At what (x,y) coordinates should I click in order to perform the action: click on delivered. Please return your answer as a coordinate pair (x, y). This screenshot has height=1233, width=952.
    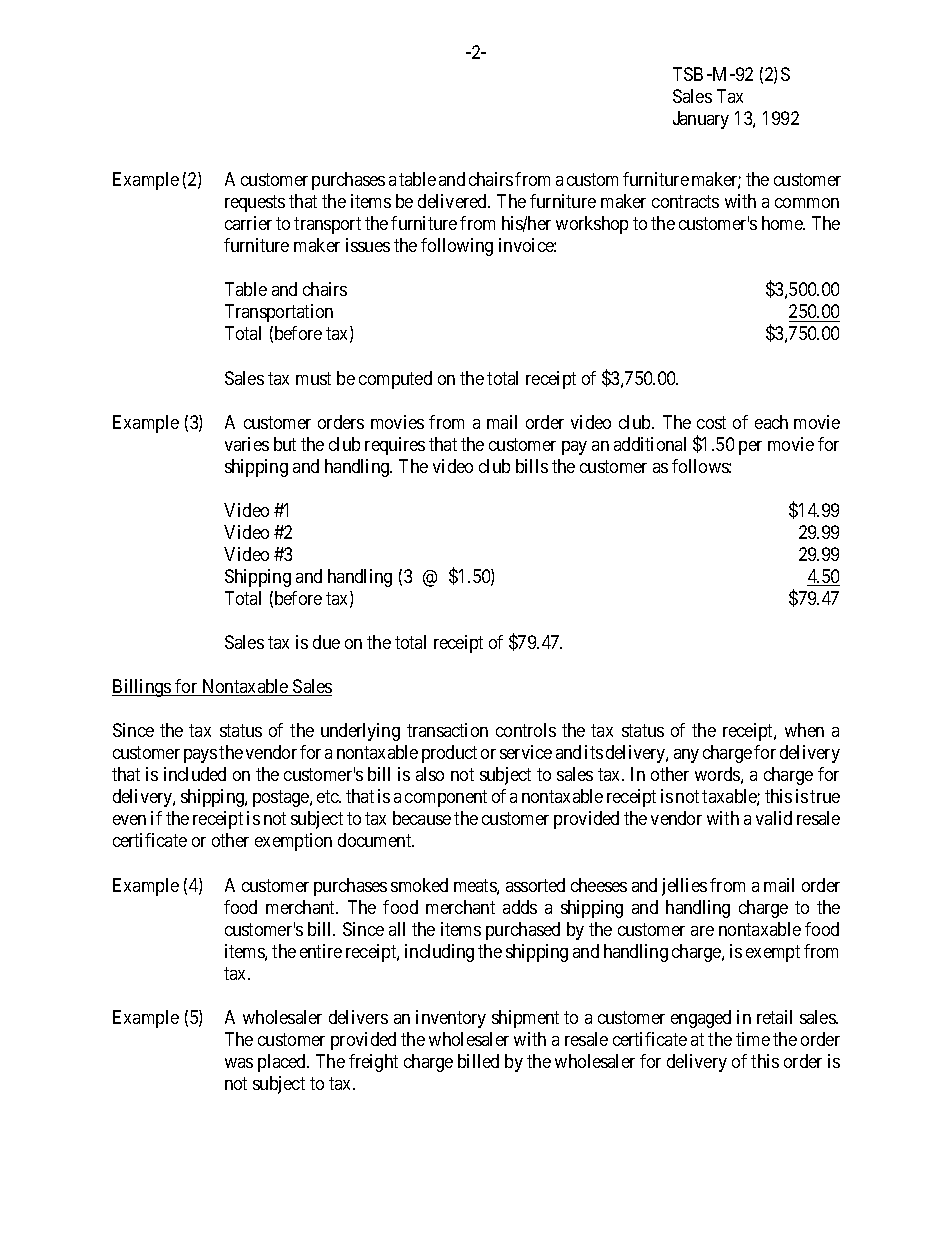
    Looking at the image, I should click on (453, 201).
